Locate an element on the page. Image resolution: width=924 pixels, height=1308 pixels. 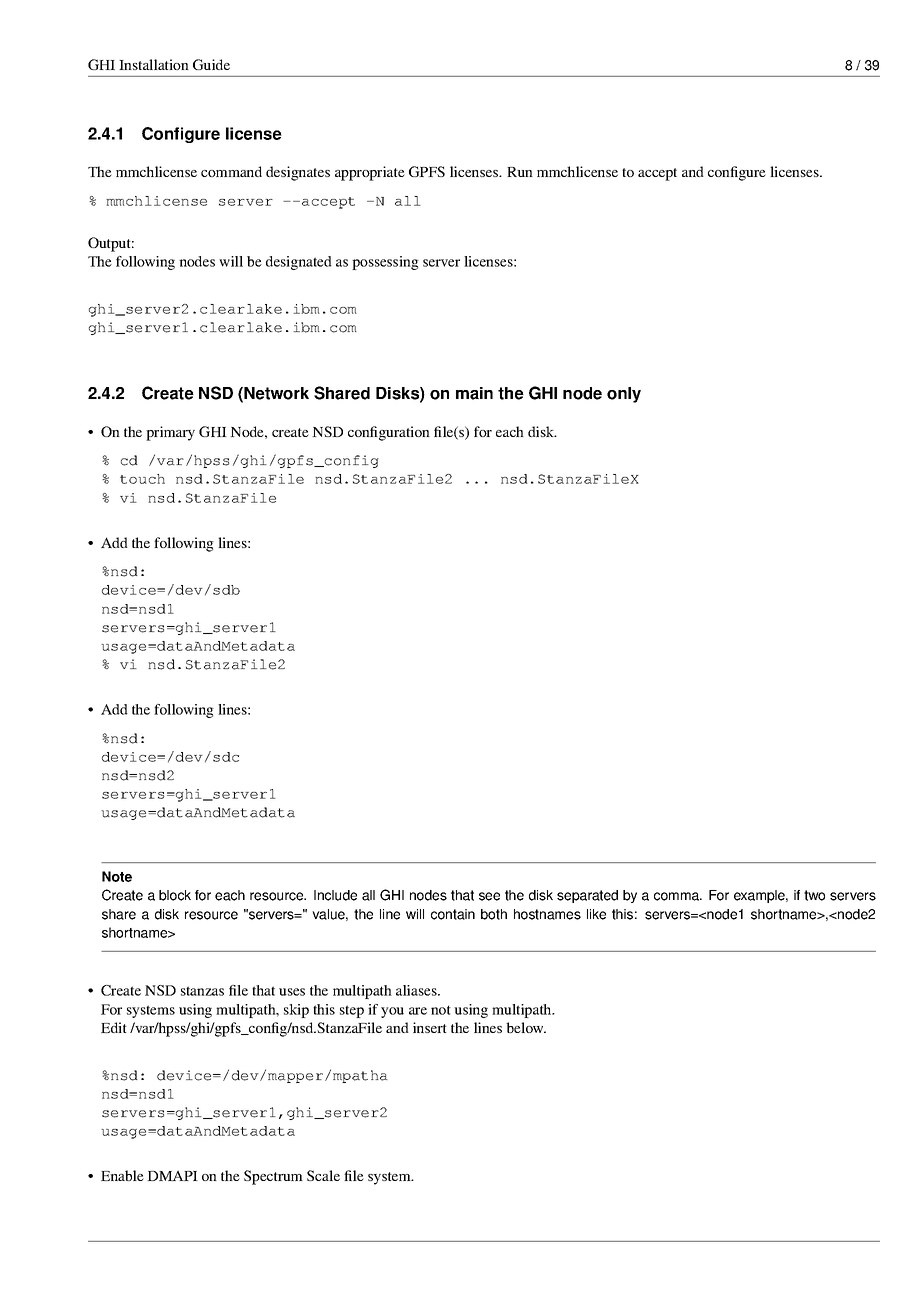
Enable is located at coordinates (122, 1175).
